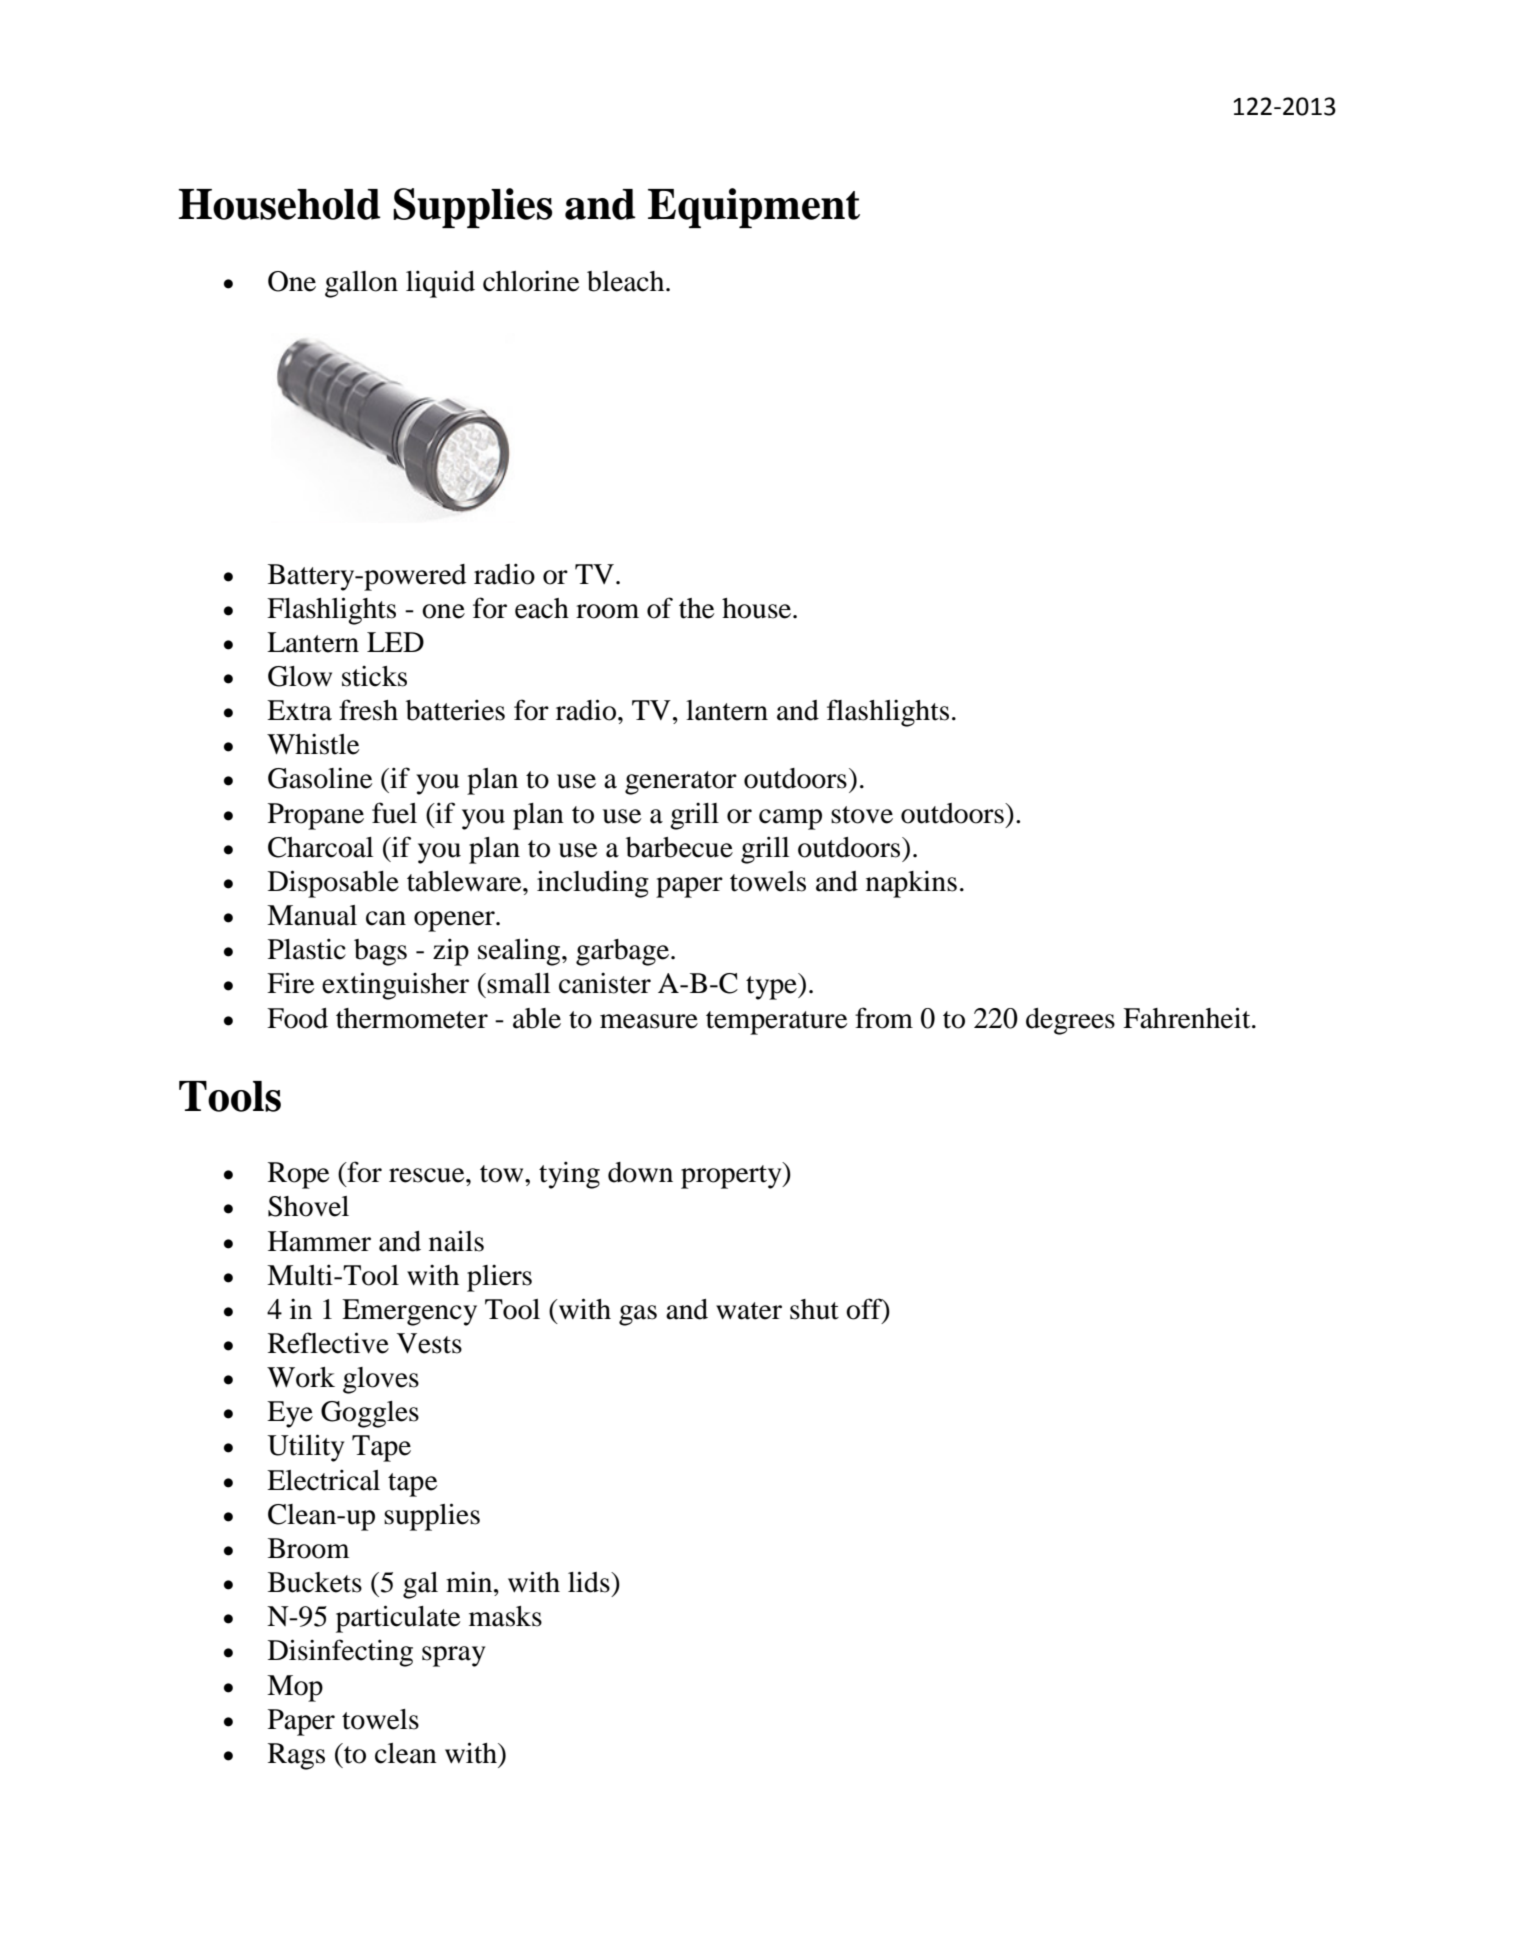 The width and height of the page is (1515, 1960). What do you see at coordinates (361, 284) in the page?
I see `gallon` at bounding box center [361, 284].
